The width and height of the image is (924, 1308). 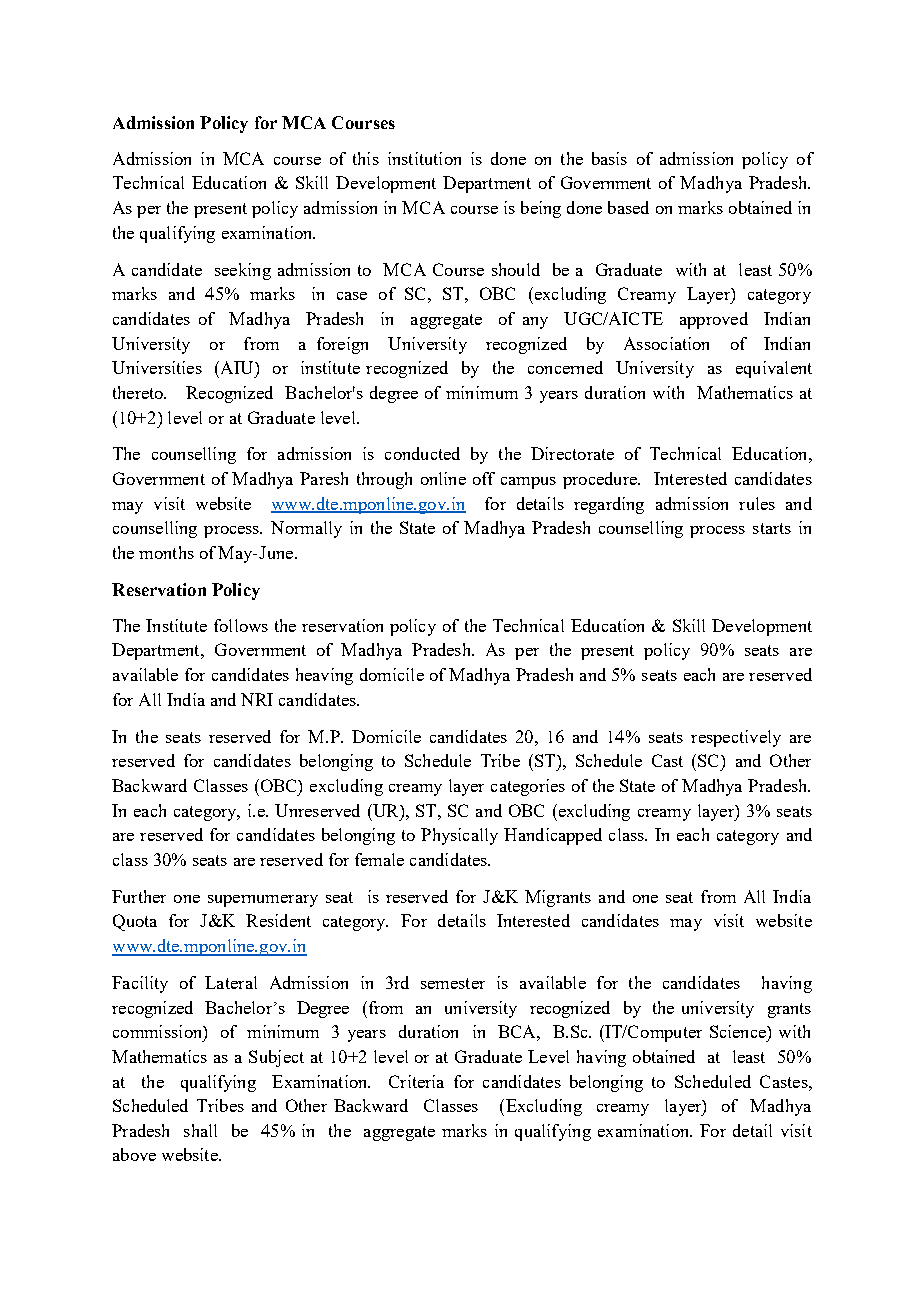 What do you see at coordinates (484, 478) in the image?
I see `off` at bounding box center [484, 478].
